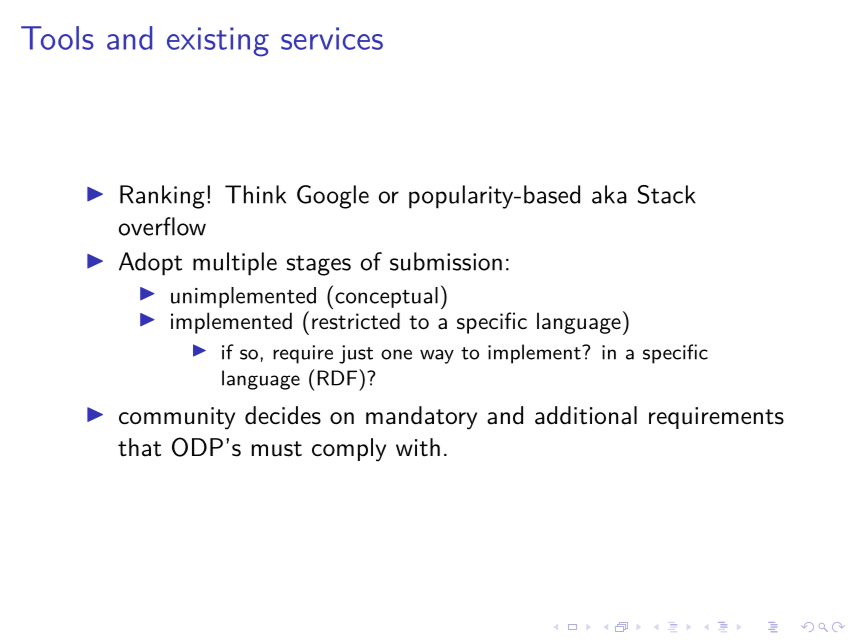 The width and height of the page is (853, 640). I want to click on aka, so click(609, 194).
